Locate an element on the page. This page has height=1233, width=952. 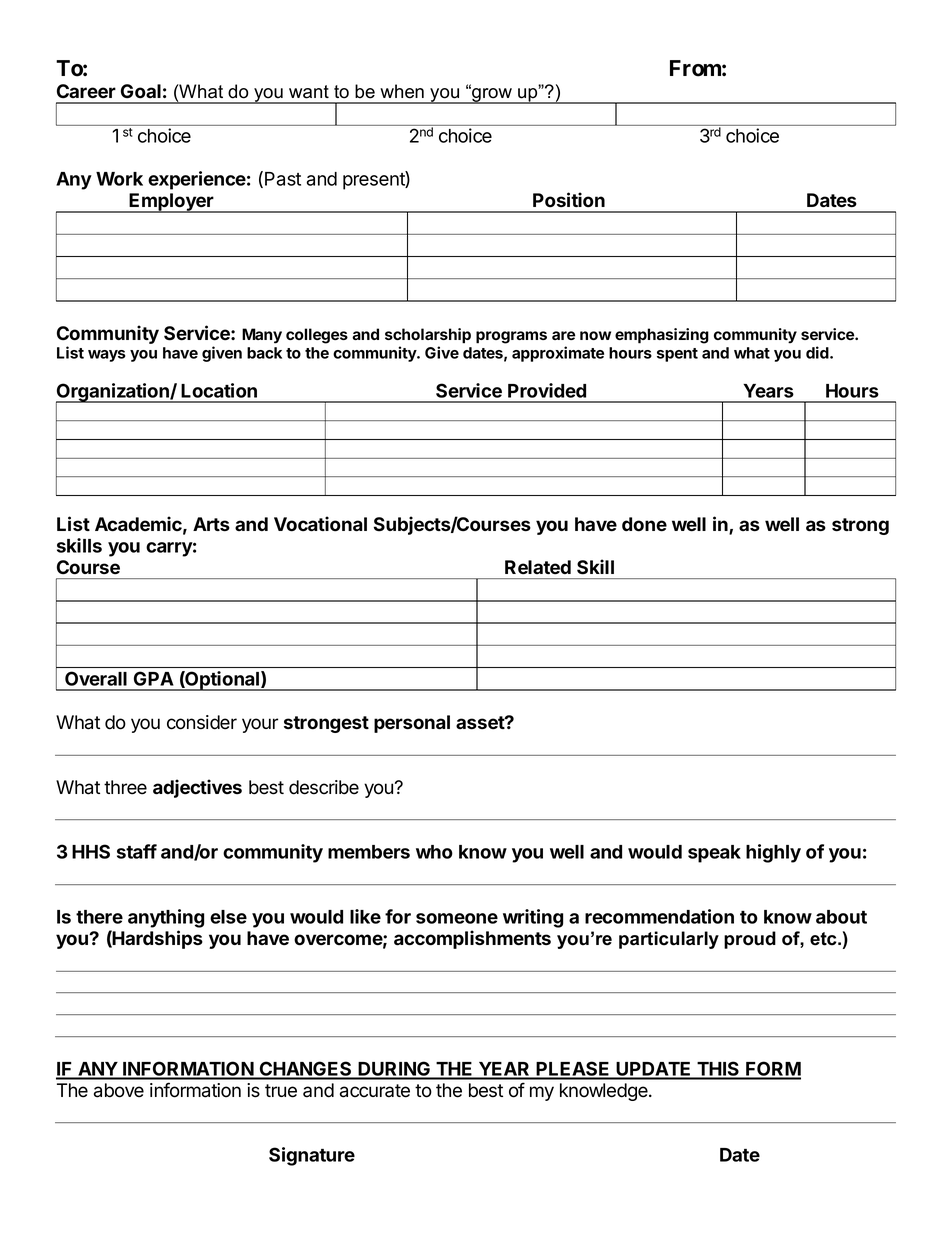
highly is located at coordinates (773, 853).
